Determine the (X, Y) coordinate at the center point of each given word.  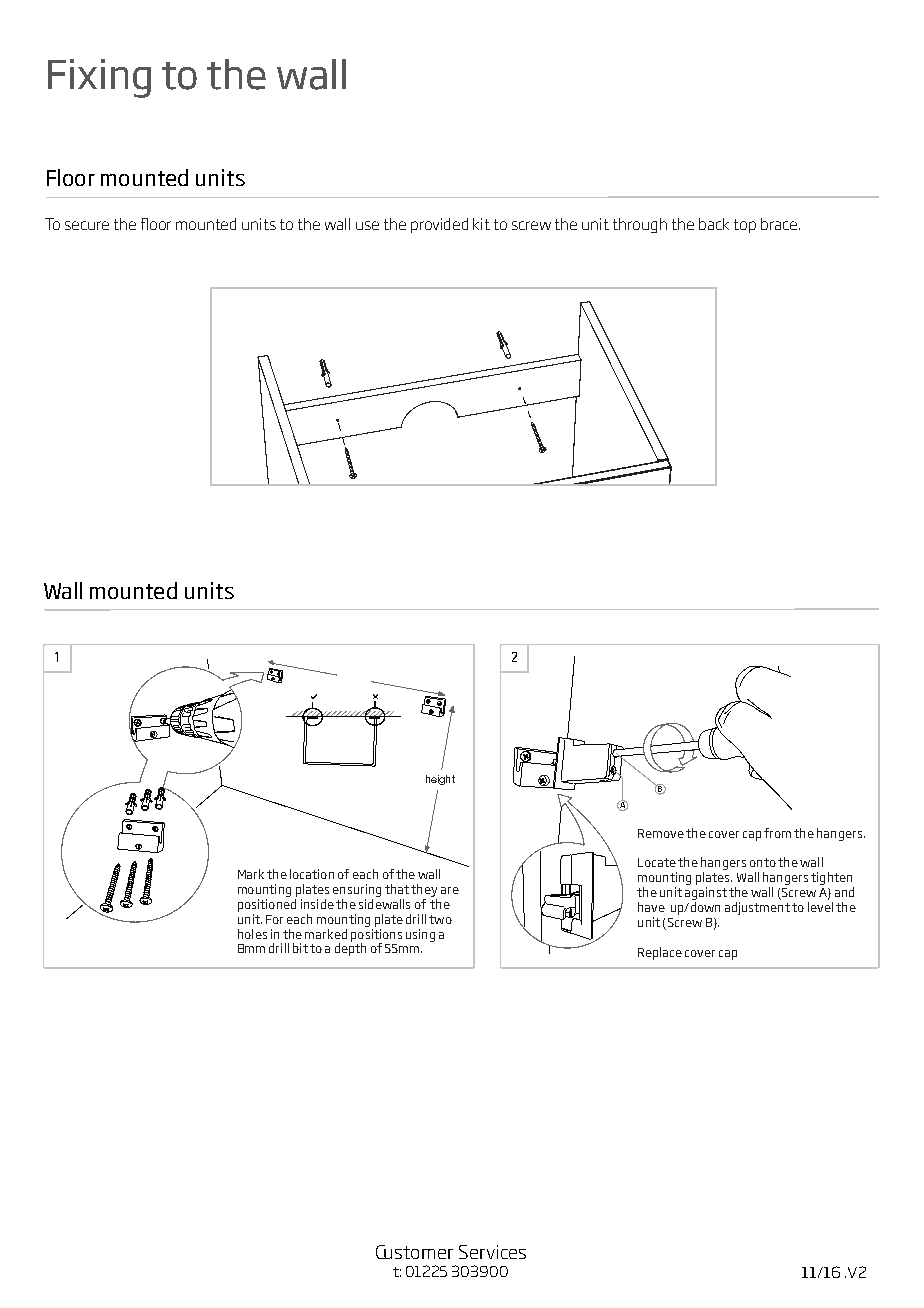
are (450, 890)
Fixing (99, 78)
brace (779, 224)
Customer (414, 1252)
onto (763, 862)
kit (481, 224)
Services (492, 1252)
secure (87, 225)
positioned (267, 905)
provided (439, 225)
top (745, 226)
